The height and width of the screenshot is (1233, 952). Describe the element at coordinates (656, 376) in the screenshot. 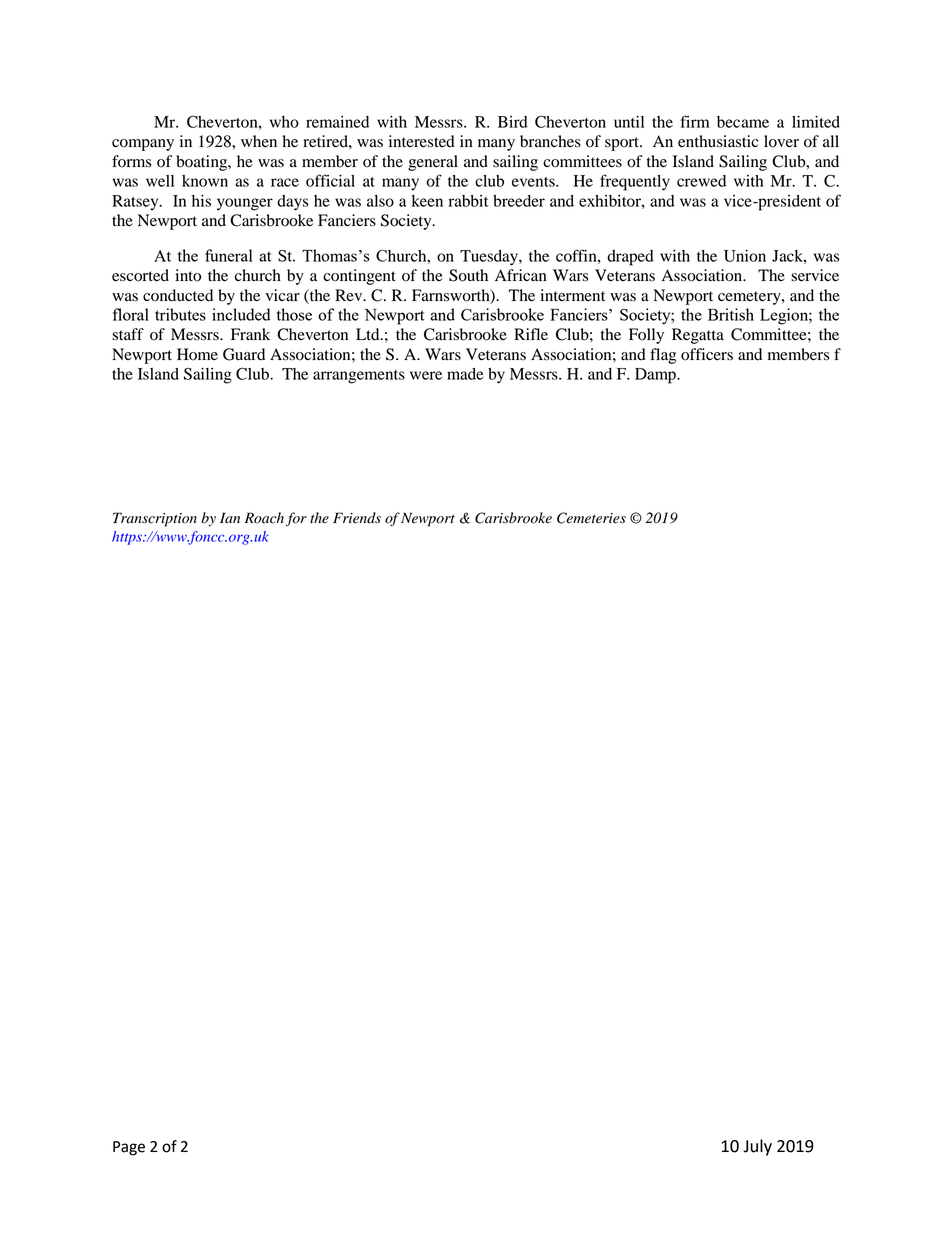

I see `Damp` at that location.
